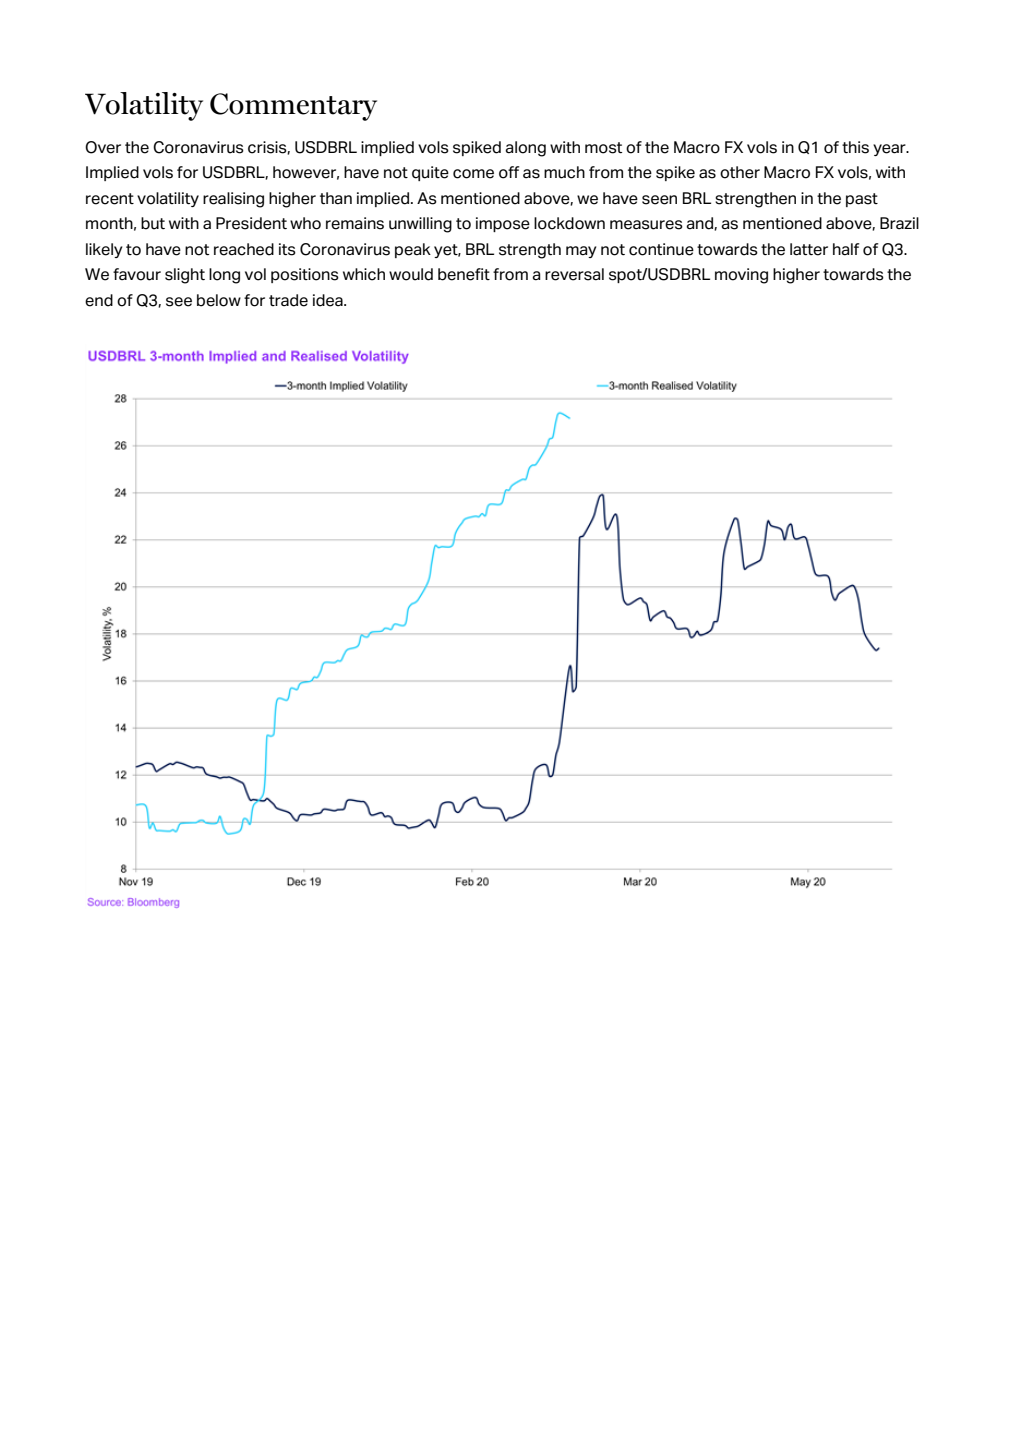  I want to click on seen, so click(659, 200).
